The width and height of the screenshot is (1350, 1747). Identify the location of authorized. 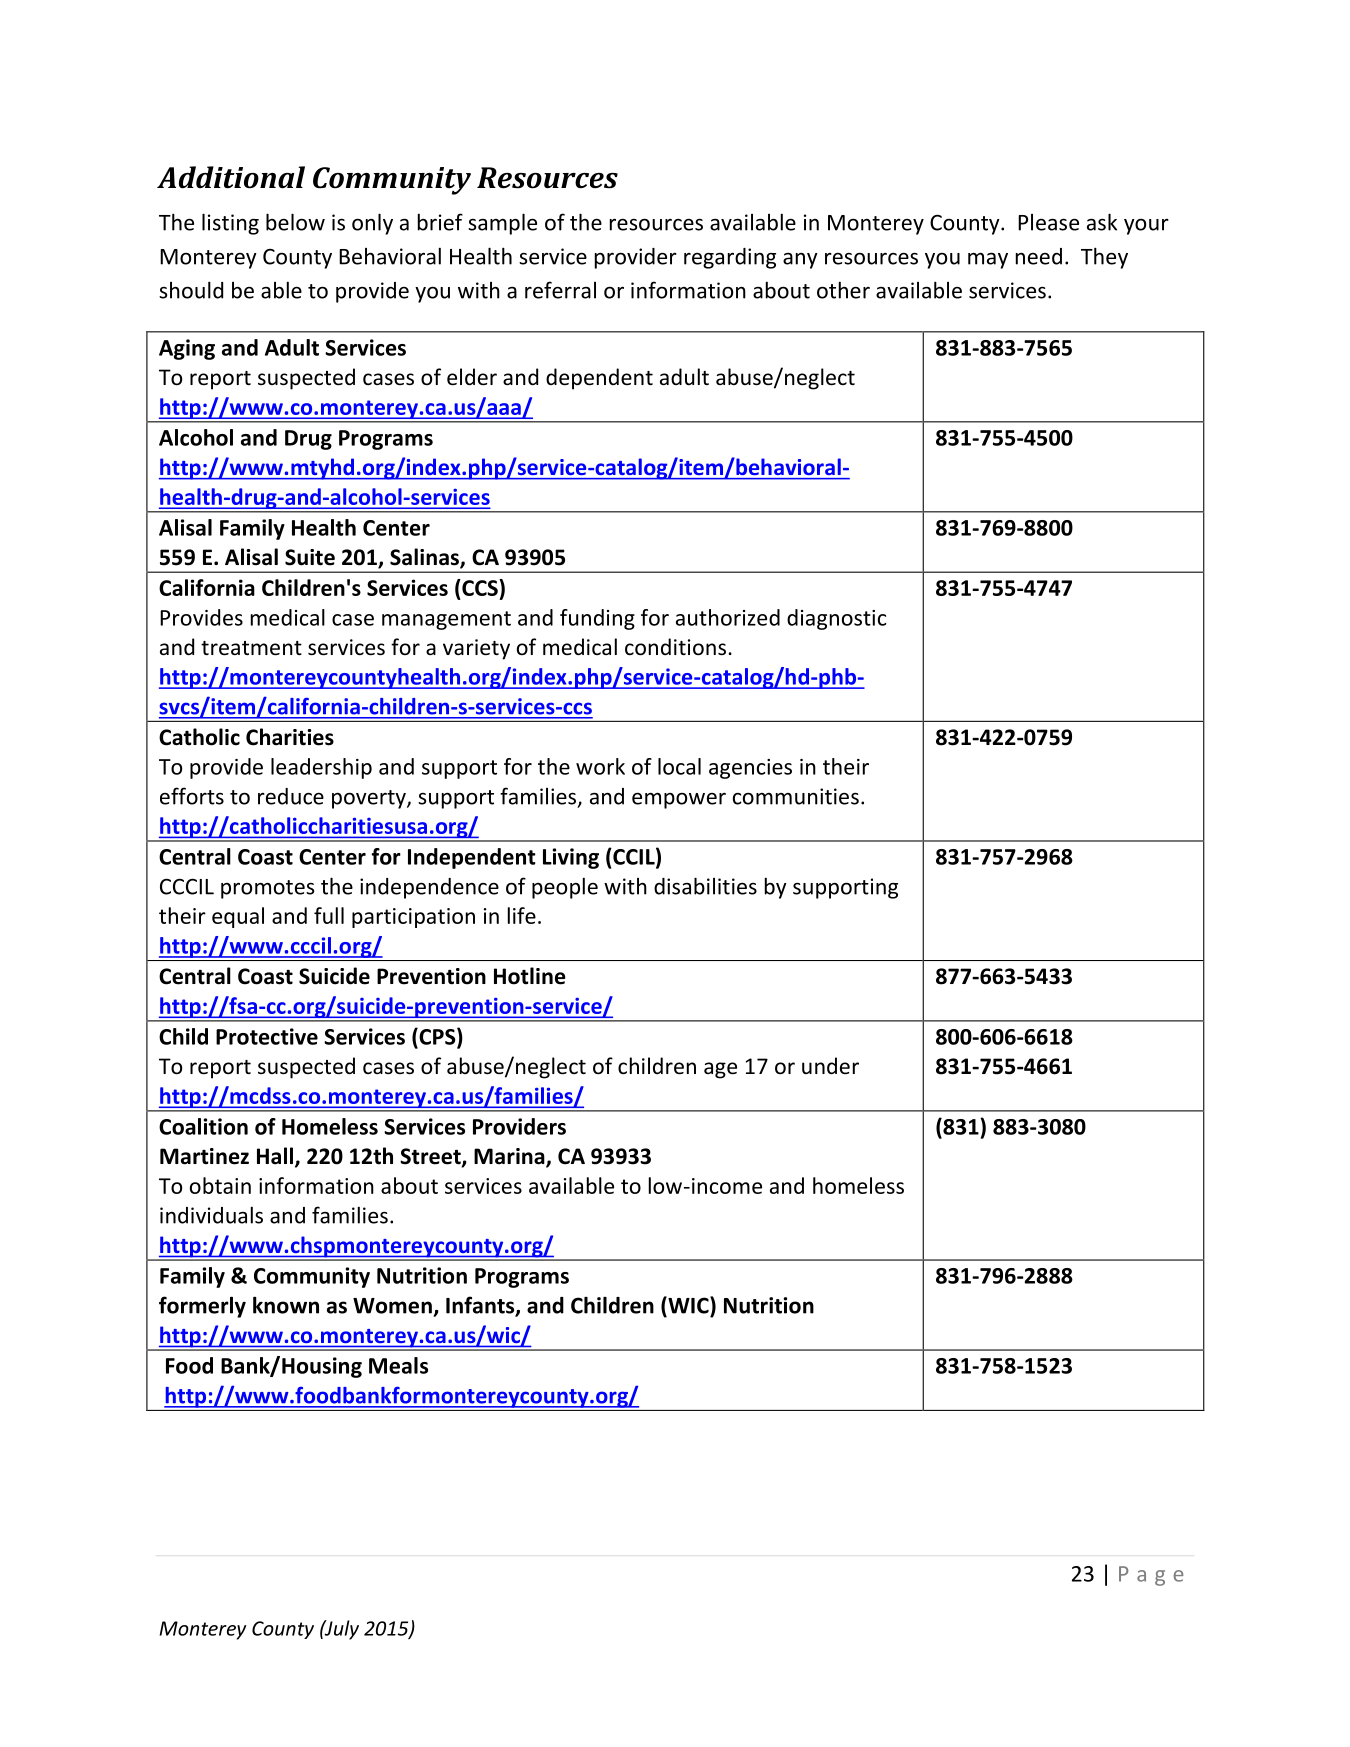
(728, 617).
